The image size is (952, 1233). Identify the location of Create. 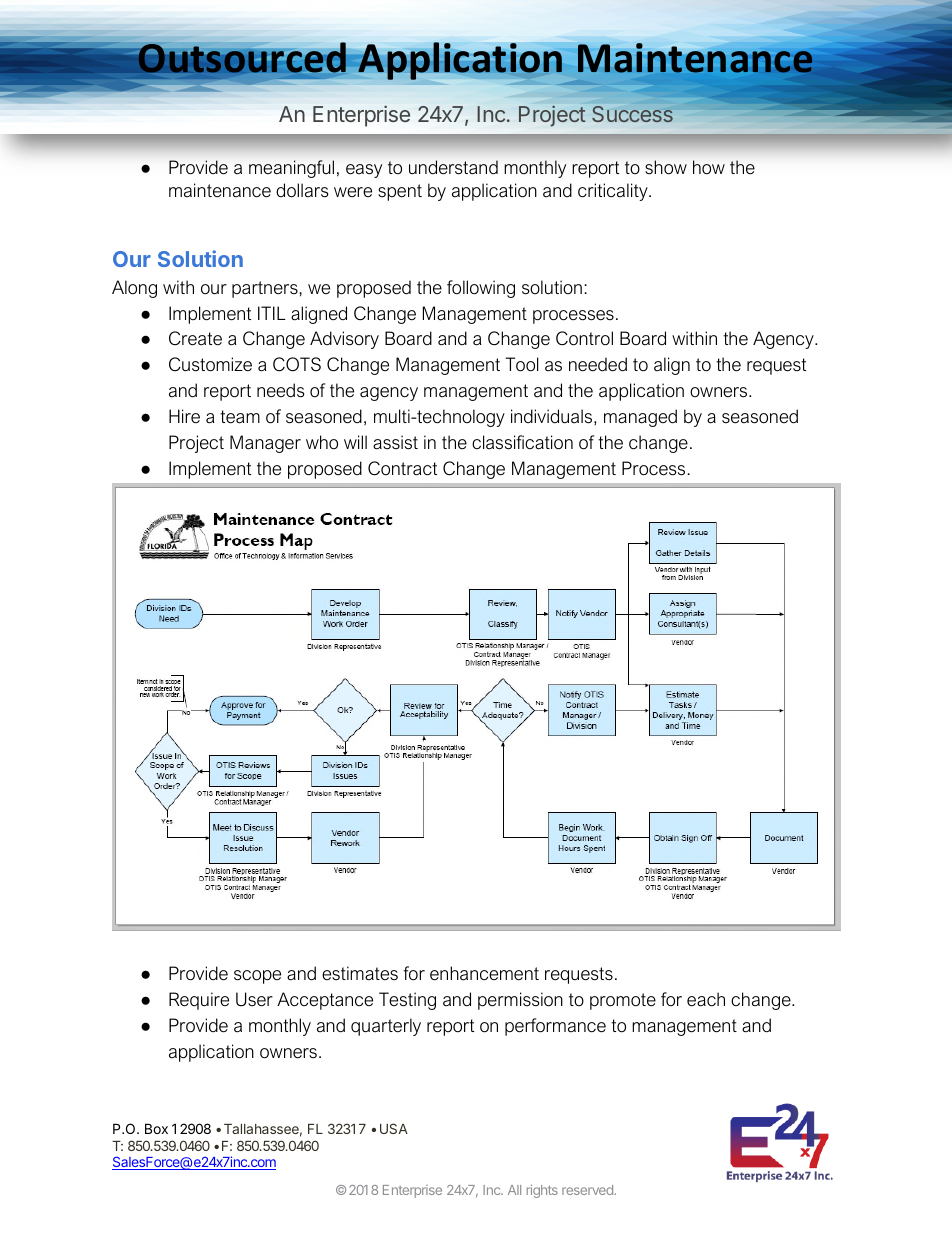
(195, 338).
